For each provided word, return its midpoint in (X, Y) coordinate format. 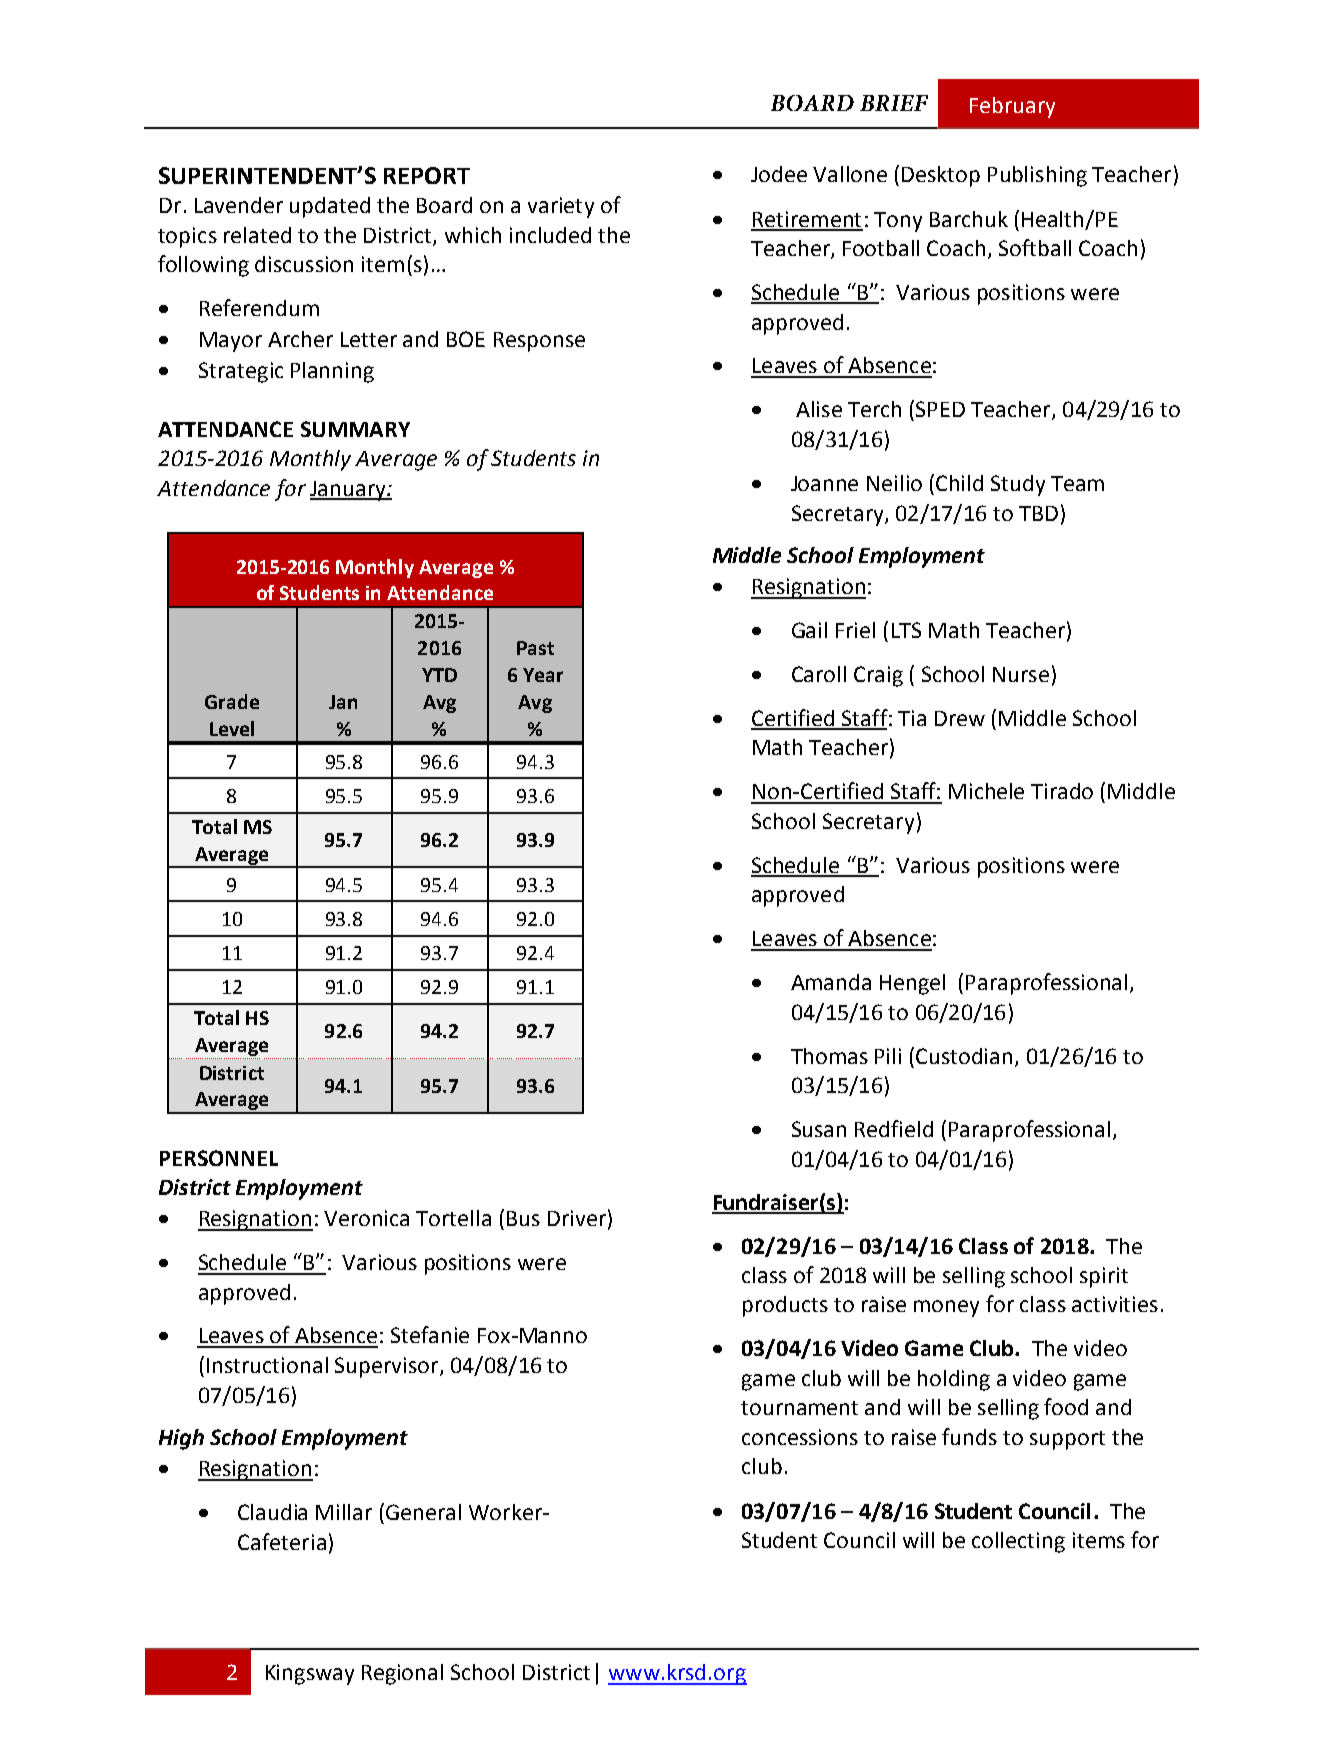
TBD (1038, 513)
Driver (577, 1218)
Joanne (824, 483)
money (946, 1308)
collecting (1018, 1542)
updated (330, 207)
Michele (986, 791)
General (423, 1512)
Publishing (1037, 176)
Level (232, 728)
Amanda (831, 982)
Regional (402, 1674)
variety (561, 207)
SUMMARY (355, 429)
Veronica (366, 1218)
